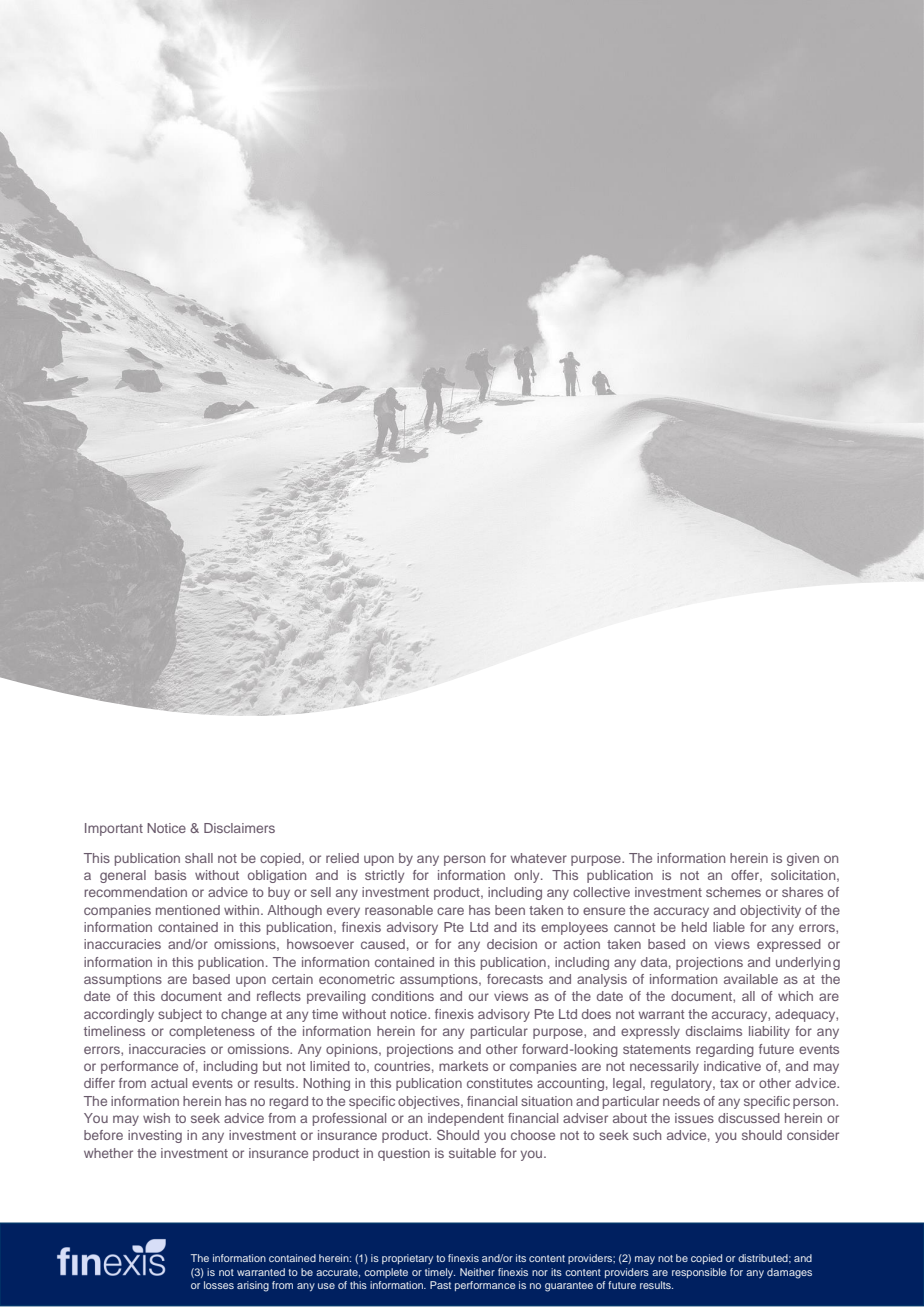 This page has width=924, height=1308. What do you see at coordinates (538, 858) in the page?
I see `whatever` at bounding box center [538, 858].
